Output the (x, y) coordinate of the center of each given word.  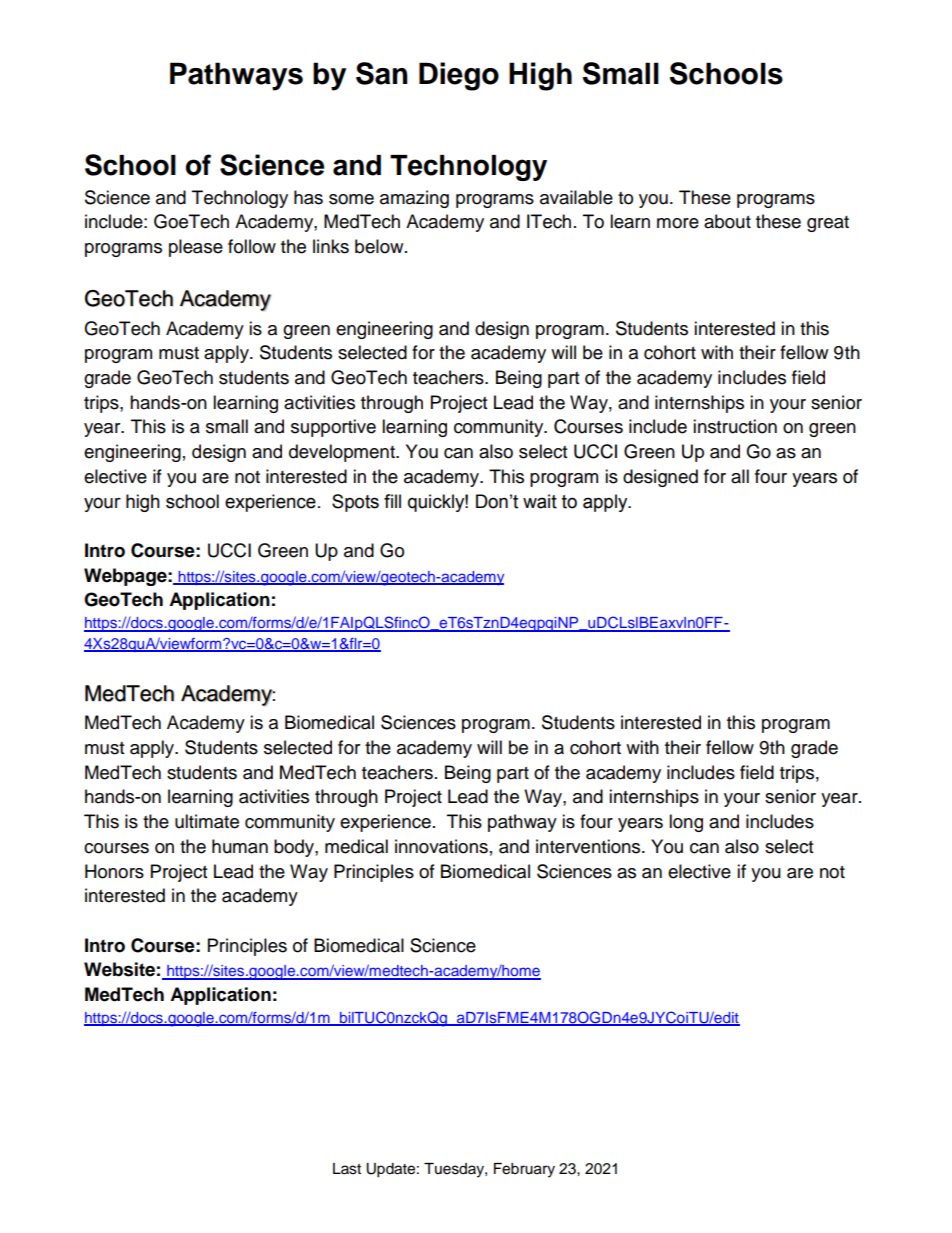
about (727, 221)
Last (347, 1169)
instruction (735, 426)
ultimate (207, 821)
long (686, 823)
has (308, 197)
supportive (333, 428)
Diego (459, 76)
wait (540, 501)
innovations (441, 846)
